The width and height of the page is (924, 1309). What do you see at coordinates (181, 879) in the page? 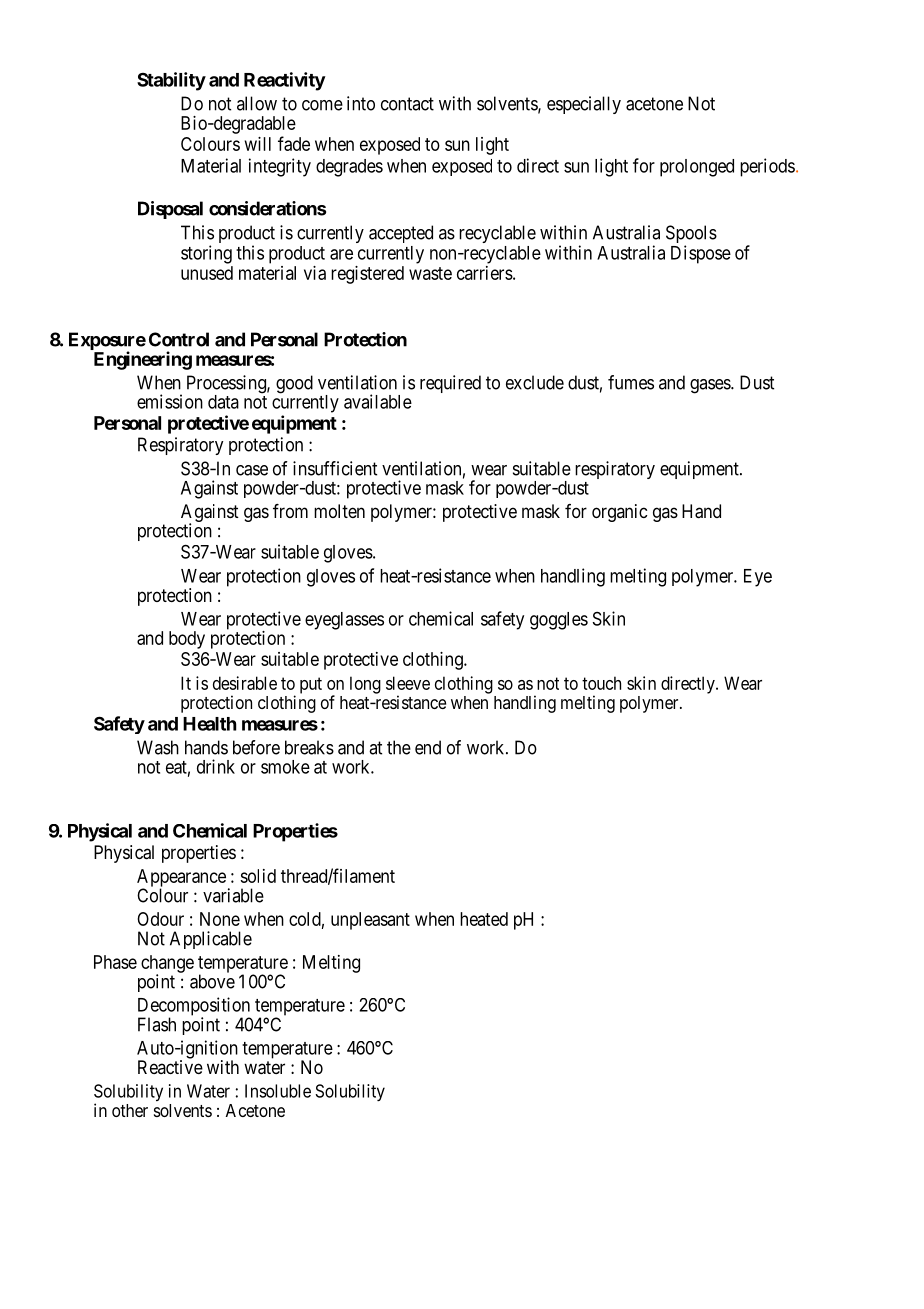
I see `Appearance` at bounding box center [181, 879].
